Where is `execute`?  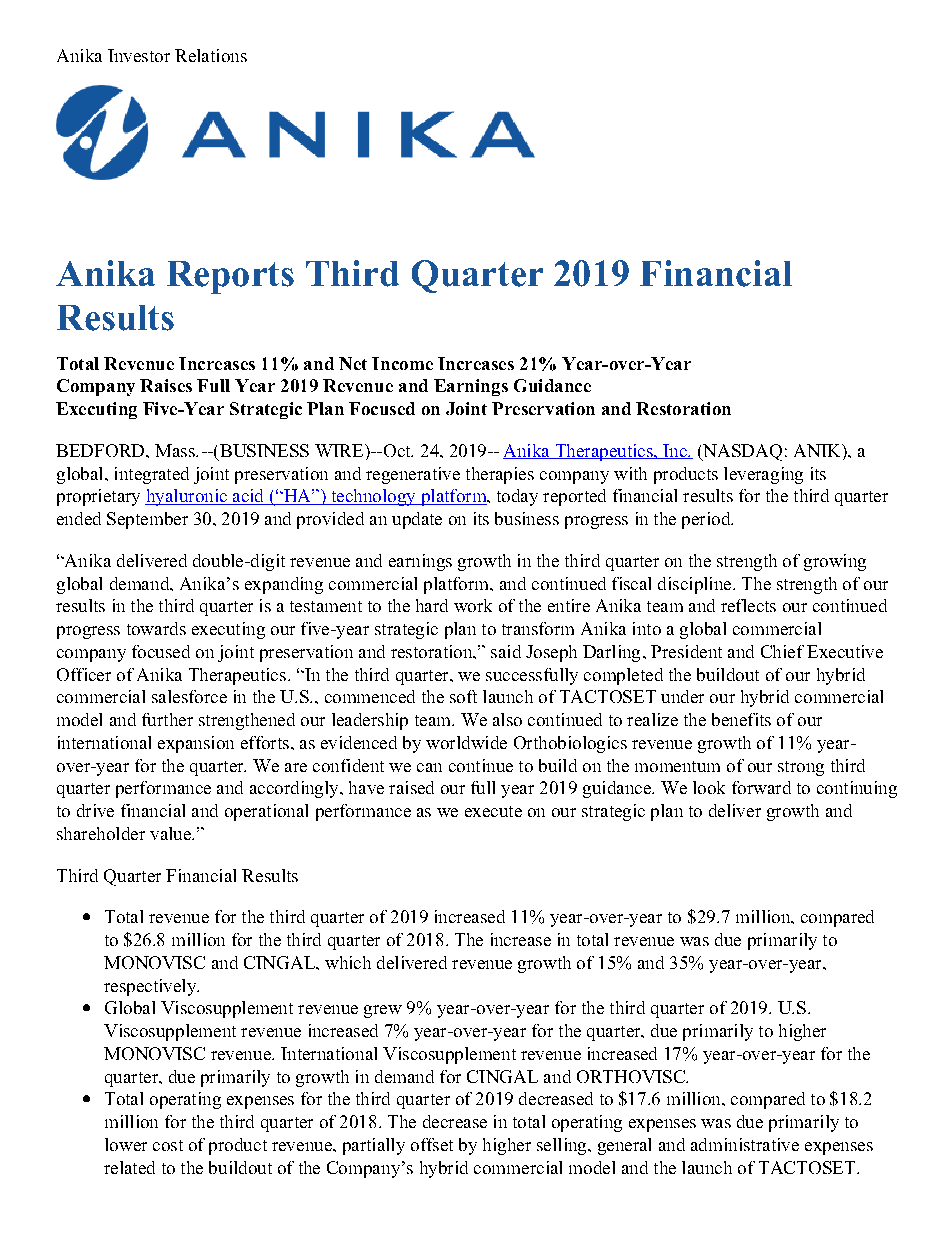 execute is located at coordinates (493, 811).
